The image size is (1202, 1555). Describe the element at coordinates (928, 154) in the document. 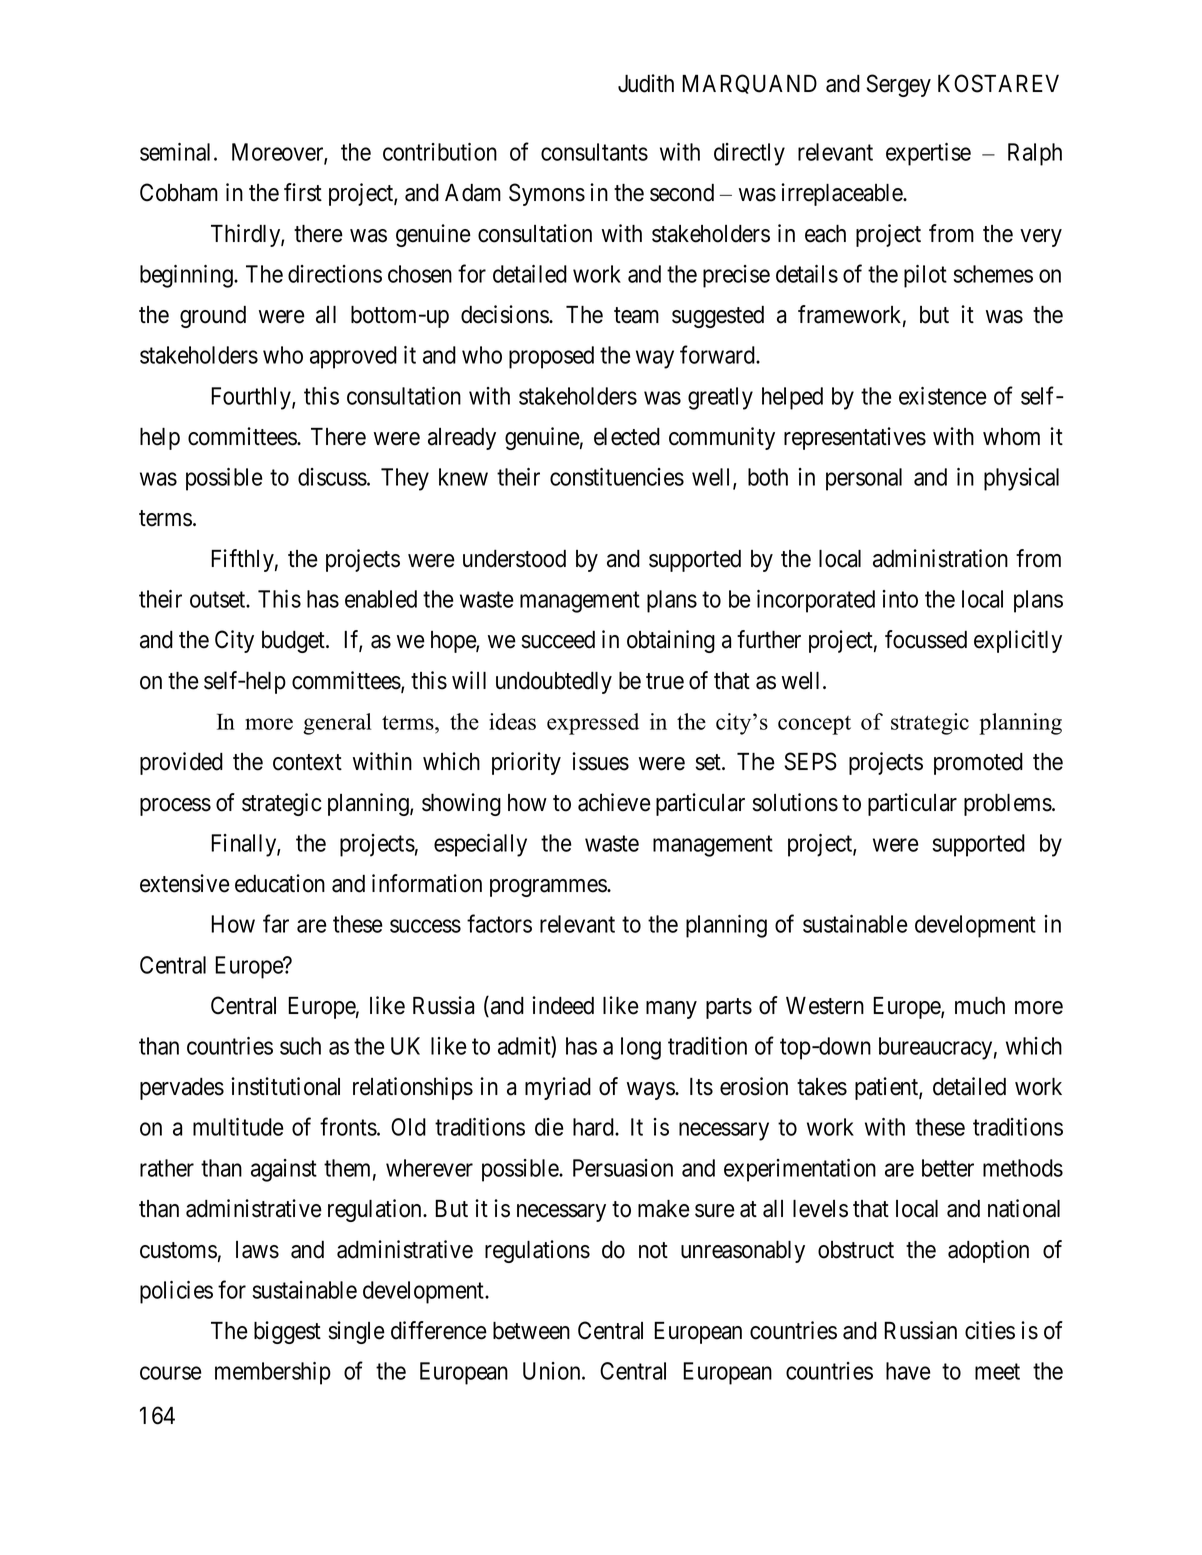

I see `expertise` at that location.
